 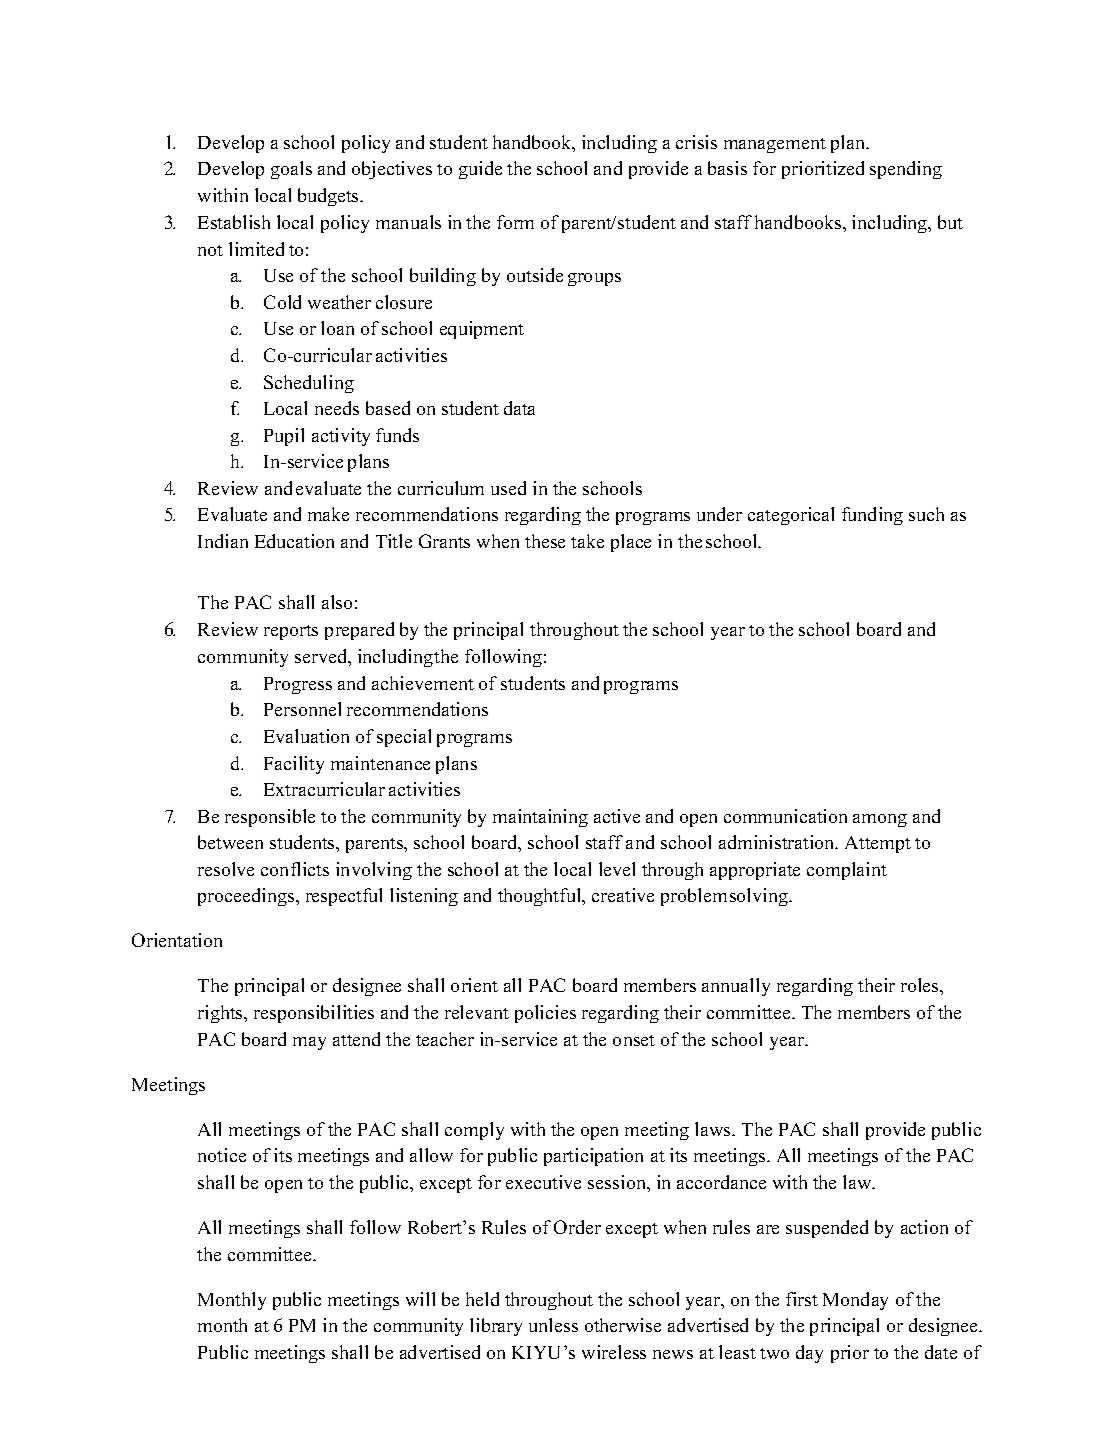 What do you see at coordinates (553, 1325) in the image?
I see `unless` at bounding box center [553, 1325].
